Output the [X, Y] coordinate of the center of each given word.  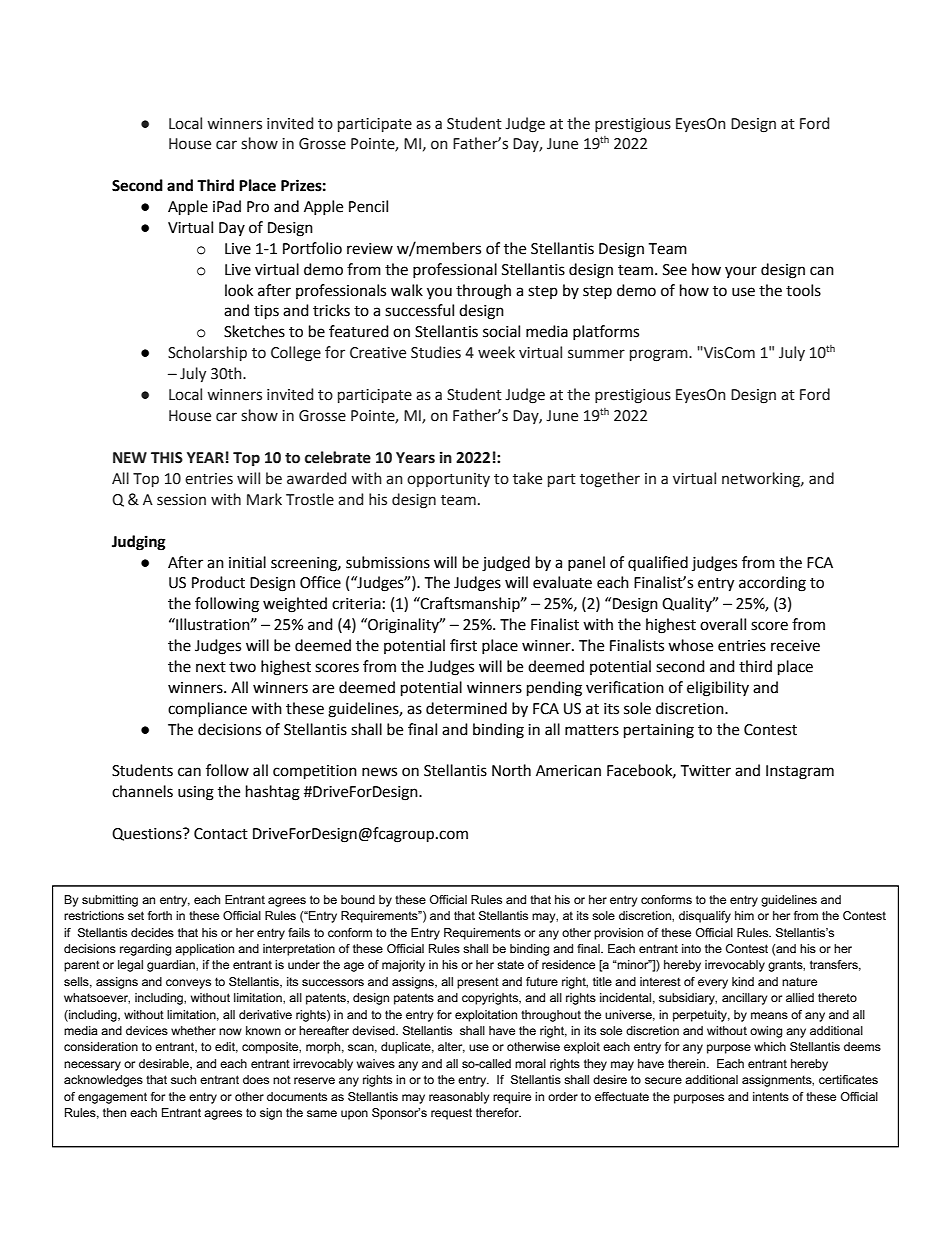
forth [160, 915]
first [463, 645]
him [744, 915]
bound [358, 899]
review [370, 249]
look [239, 290]
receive [795, 646]
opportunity [448, 480]
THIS [167, 458]
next [211, 667]
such [183, 1079]
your [741, 272]
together [610, 480]
